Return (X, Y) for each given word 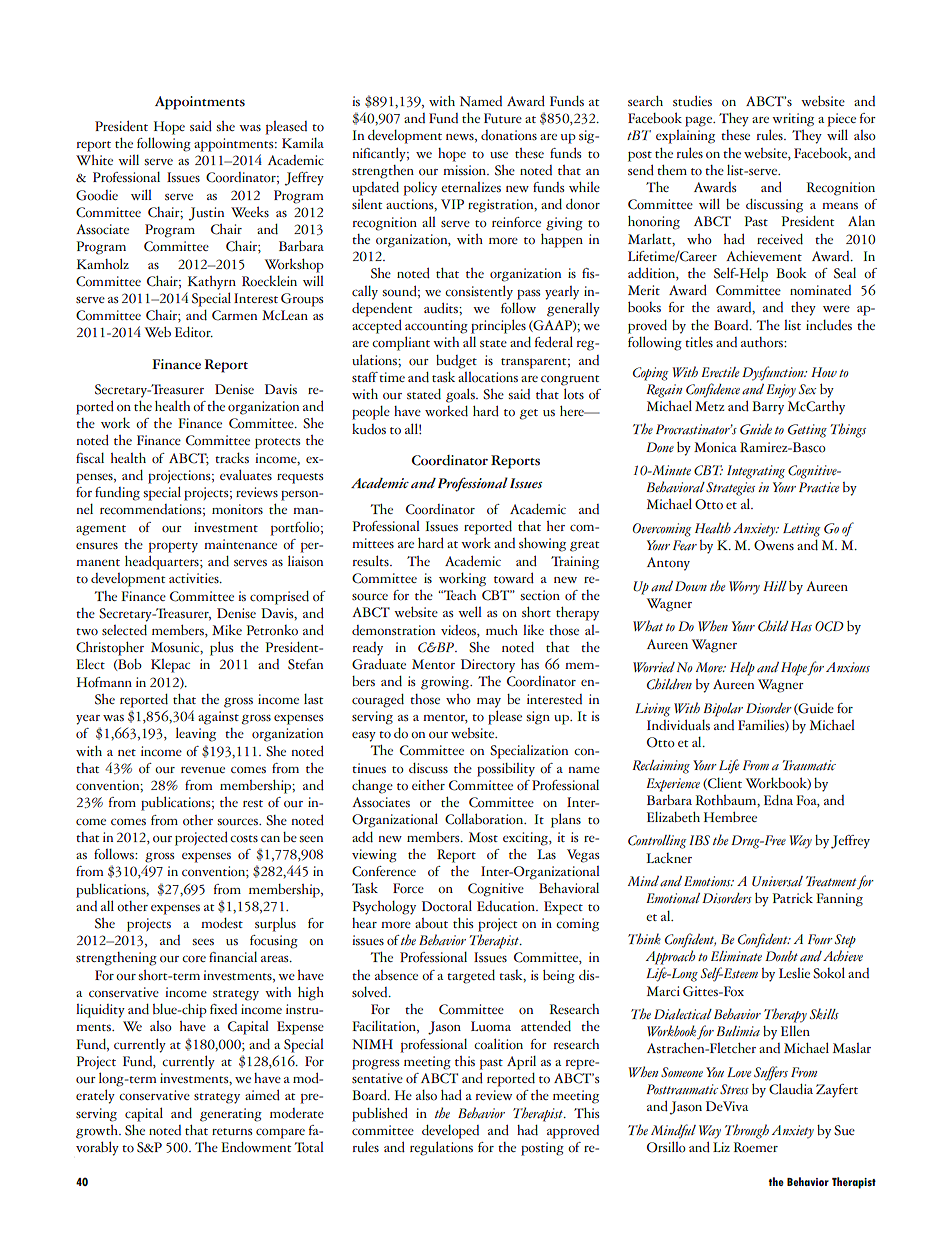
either (428, 785)
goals (461, 395)
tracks (232, 457)
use (499, 155)
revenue (203, 770)
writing (793, 120)
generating (231, 1115)
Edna (778, 800)
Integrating (756, 472)
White (94, 160)
